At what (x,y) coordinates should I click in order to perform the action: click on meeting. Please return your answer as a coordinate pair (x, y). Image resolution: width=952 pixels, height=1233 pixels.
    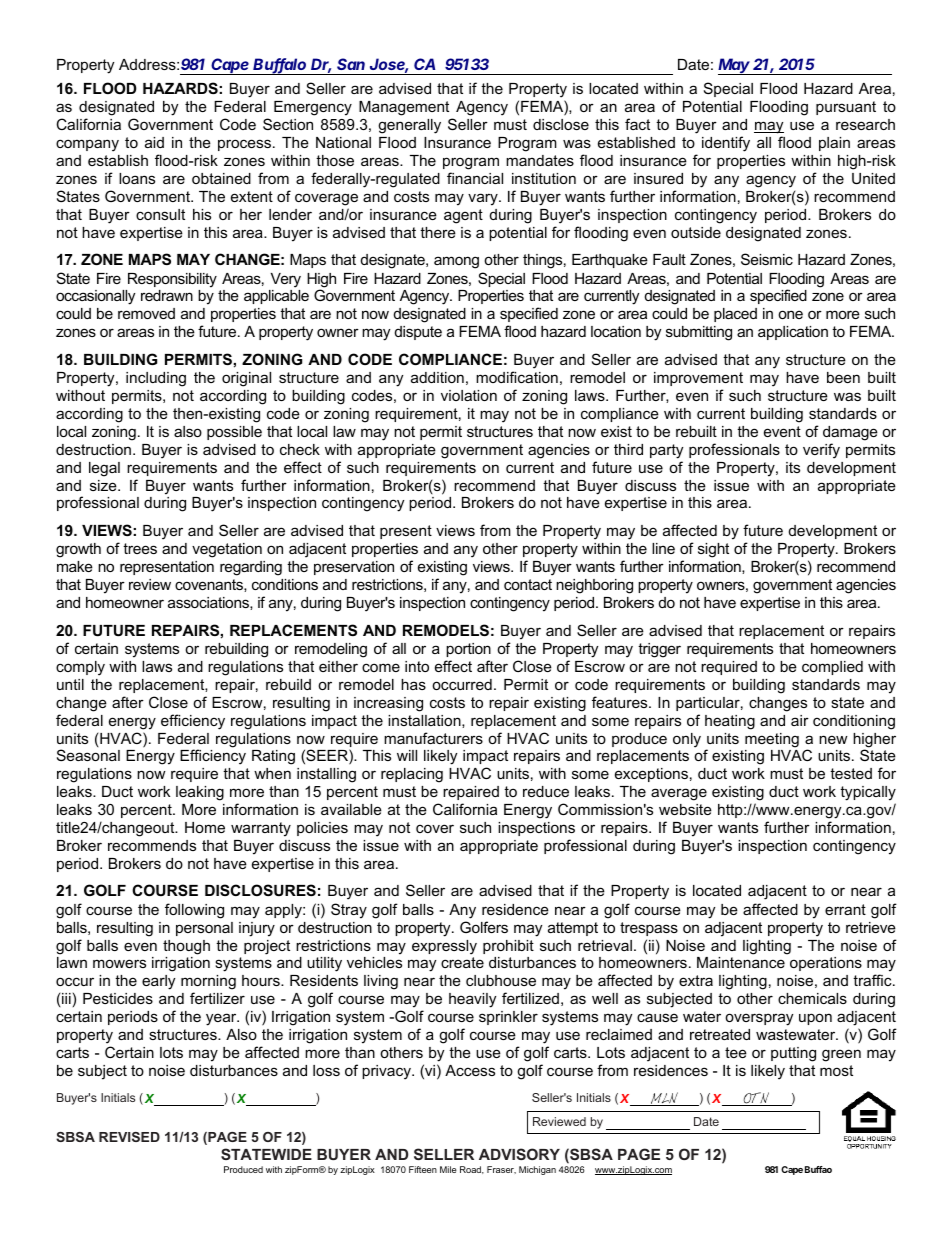
    Looking at the image, I should click on (772, 740).
